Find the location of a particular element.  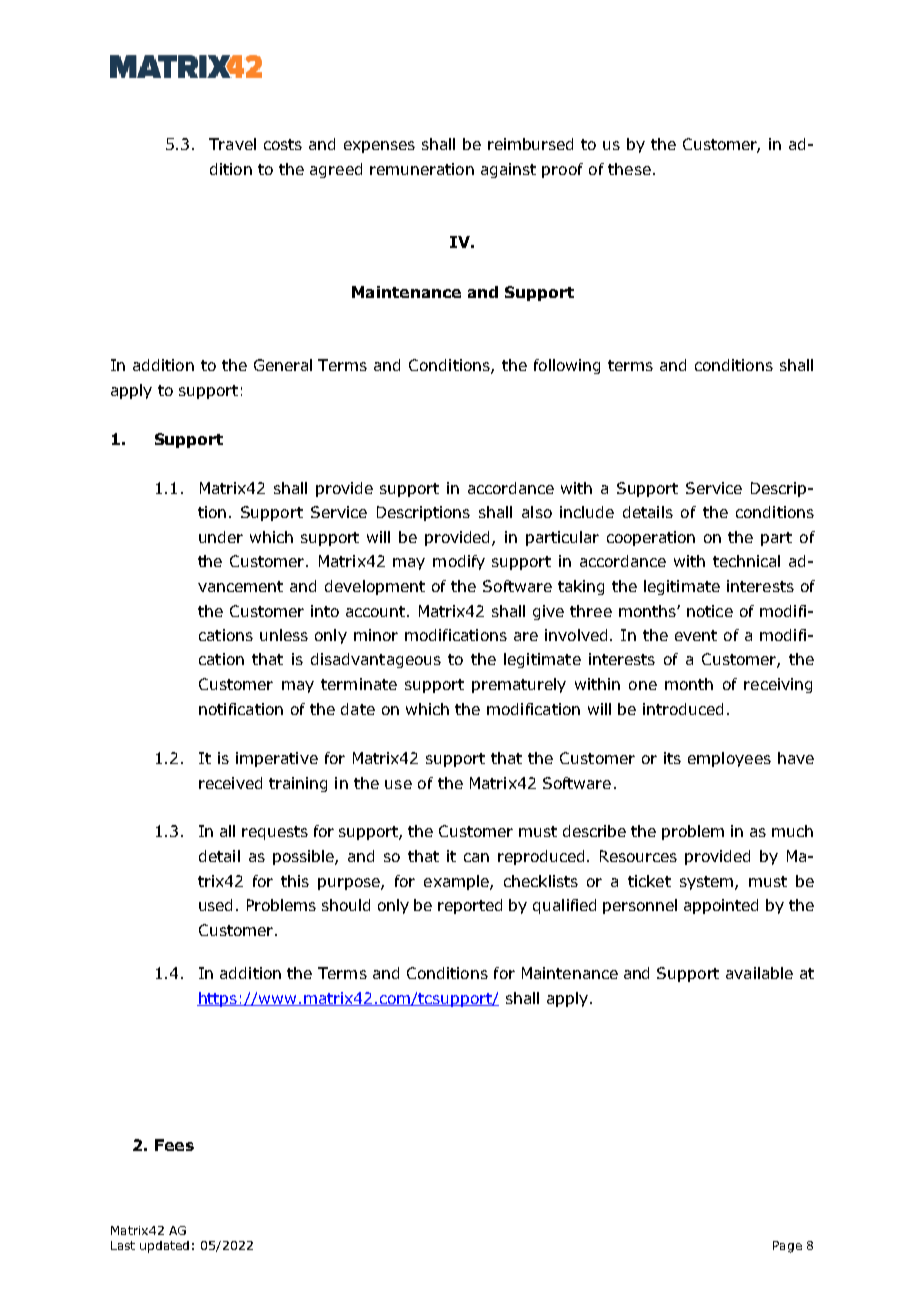

imperative is located at coordinates (277, 759).
